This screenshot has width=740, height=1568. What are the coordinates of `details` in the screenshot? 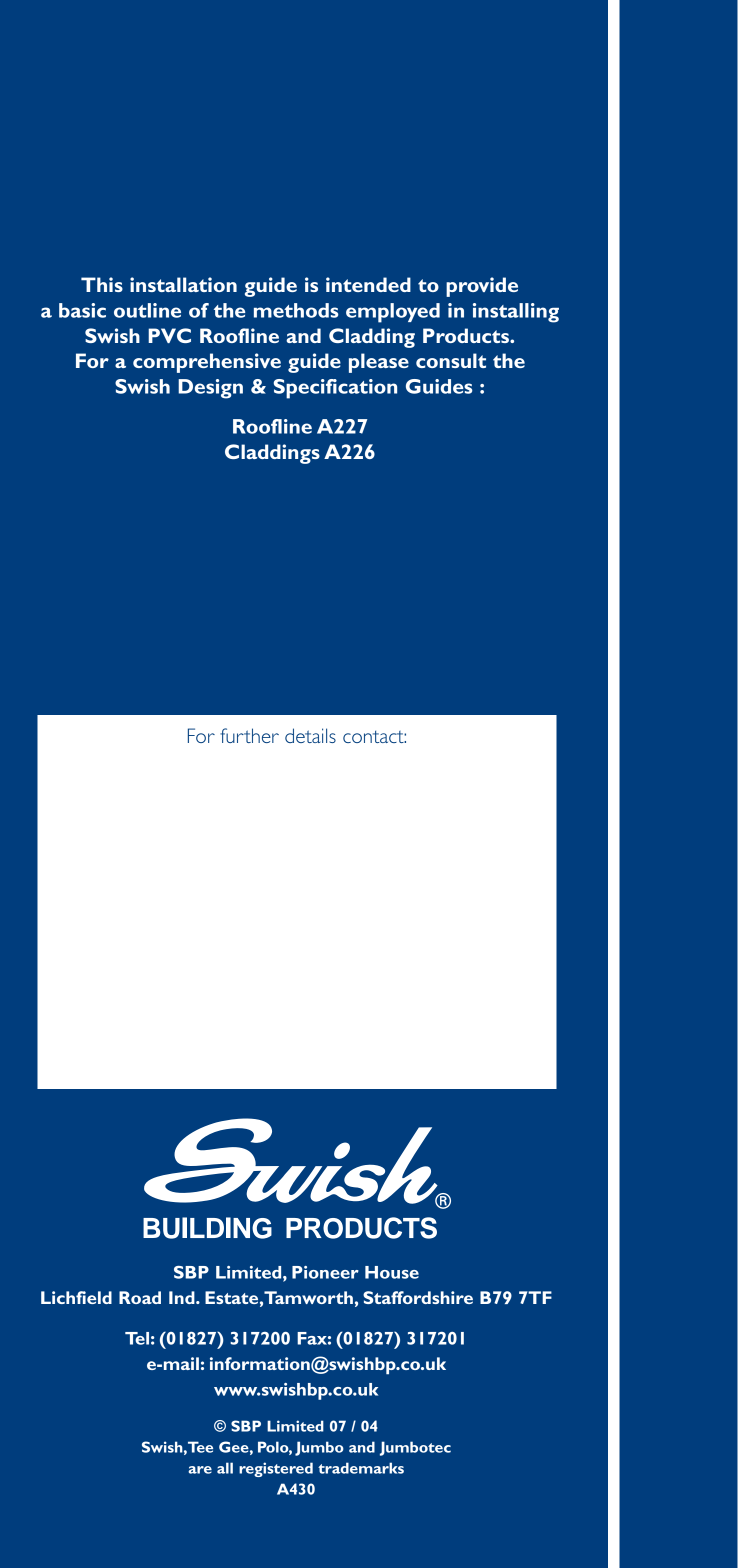 It's located at (310, 735).
